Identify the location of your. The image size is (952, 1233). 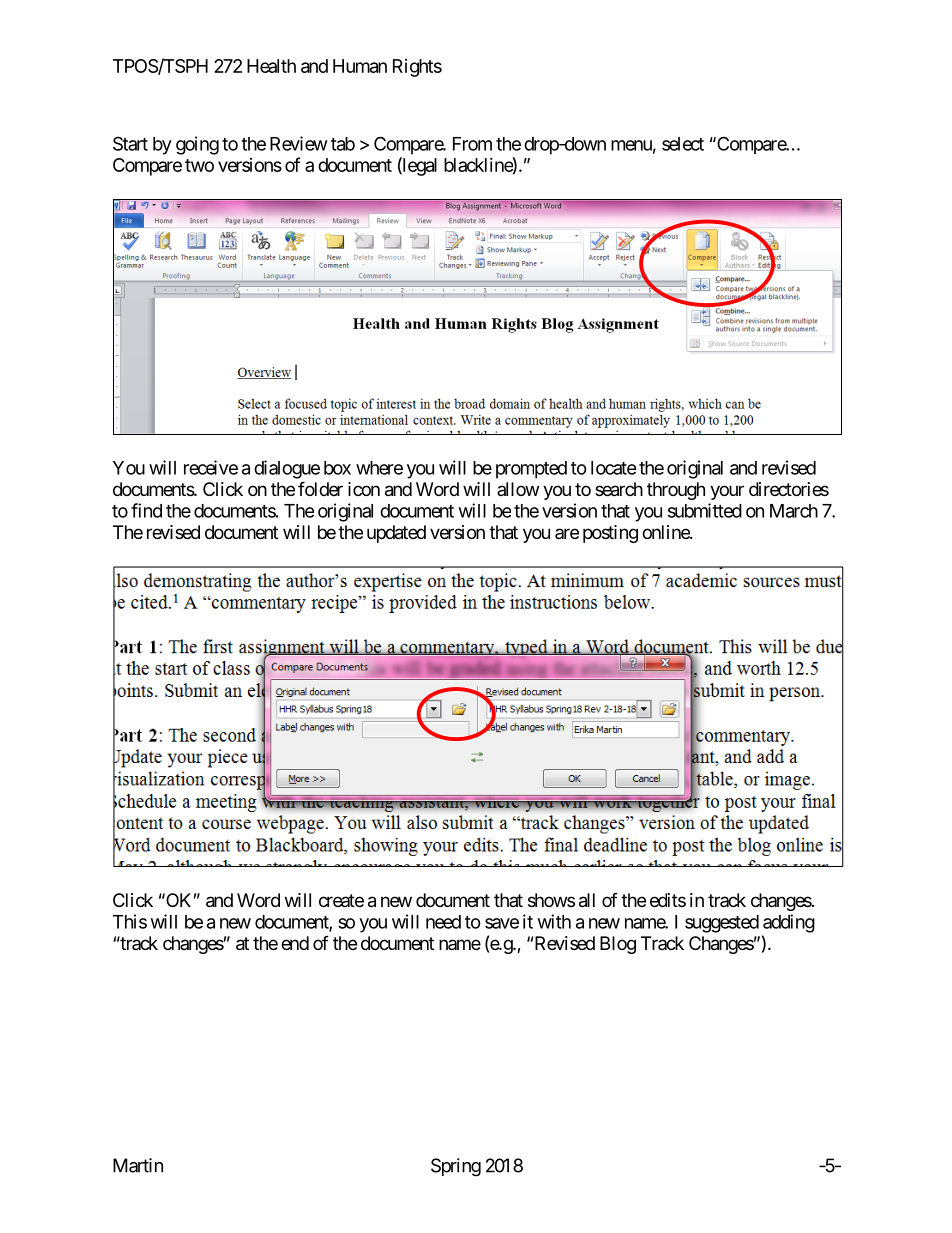
(727, 492).
